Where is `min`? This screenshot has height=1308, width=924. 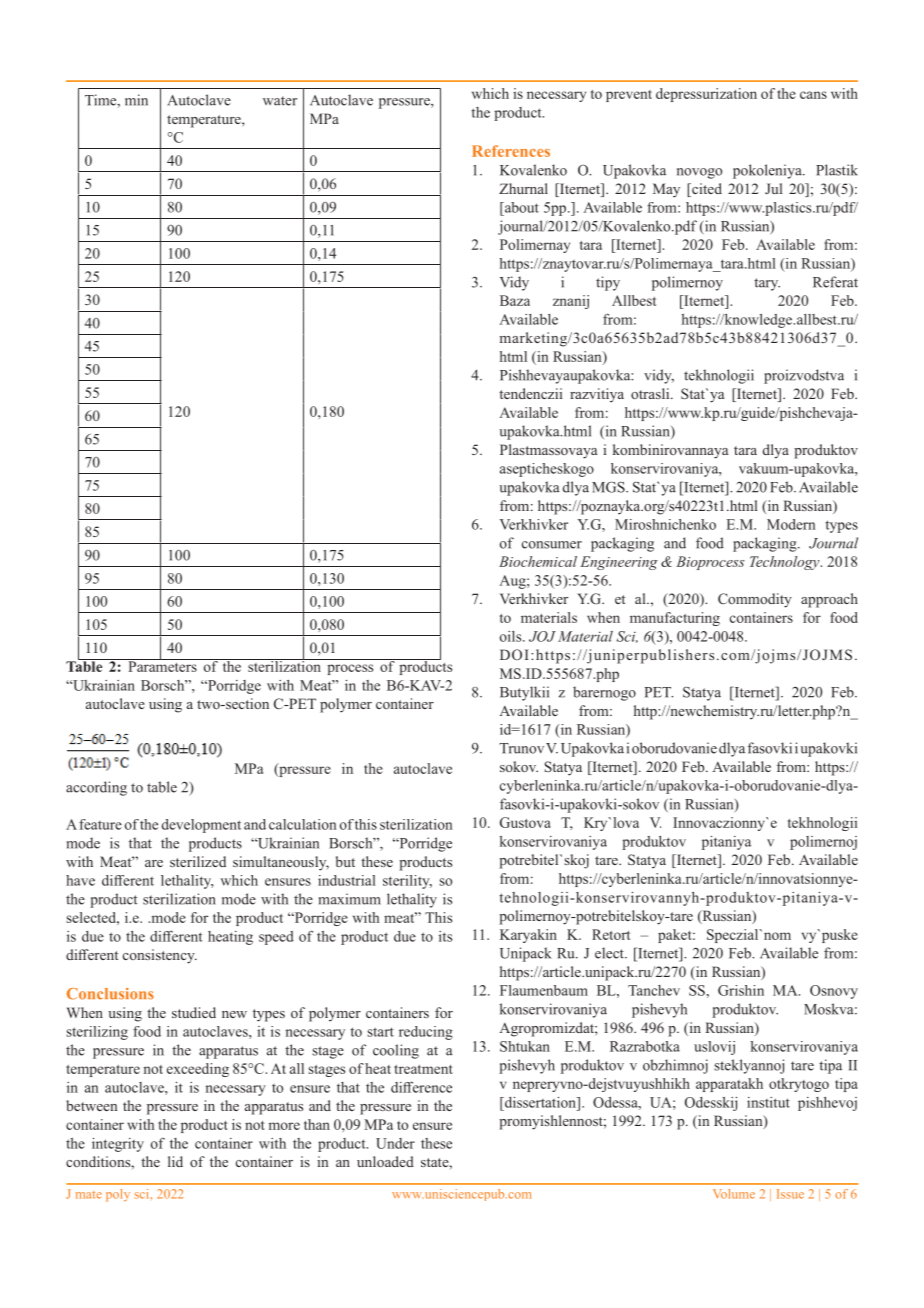
min is located at coordinates (136, 100).
